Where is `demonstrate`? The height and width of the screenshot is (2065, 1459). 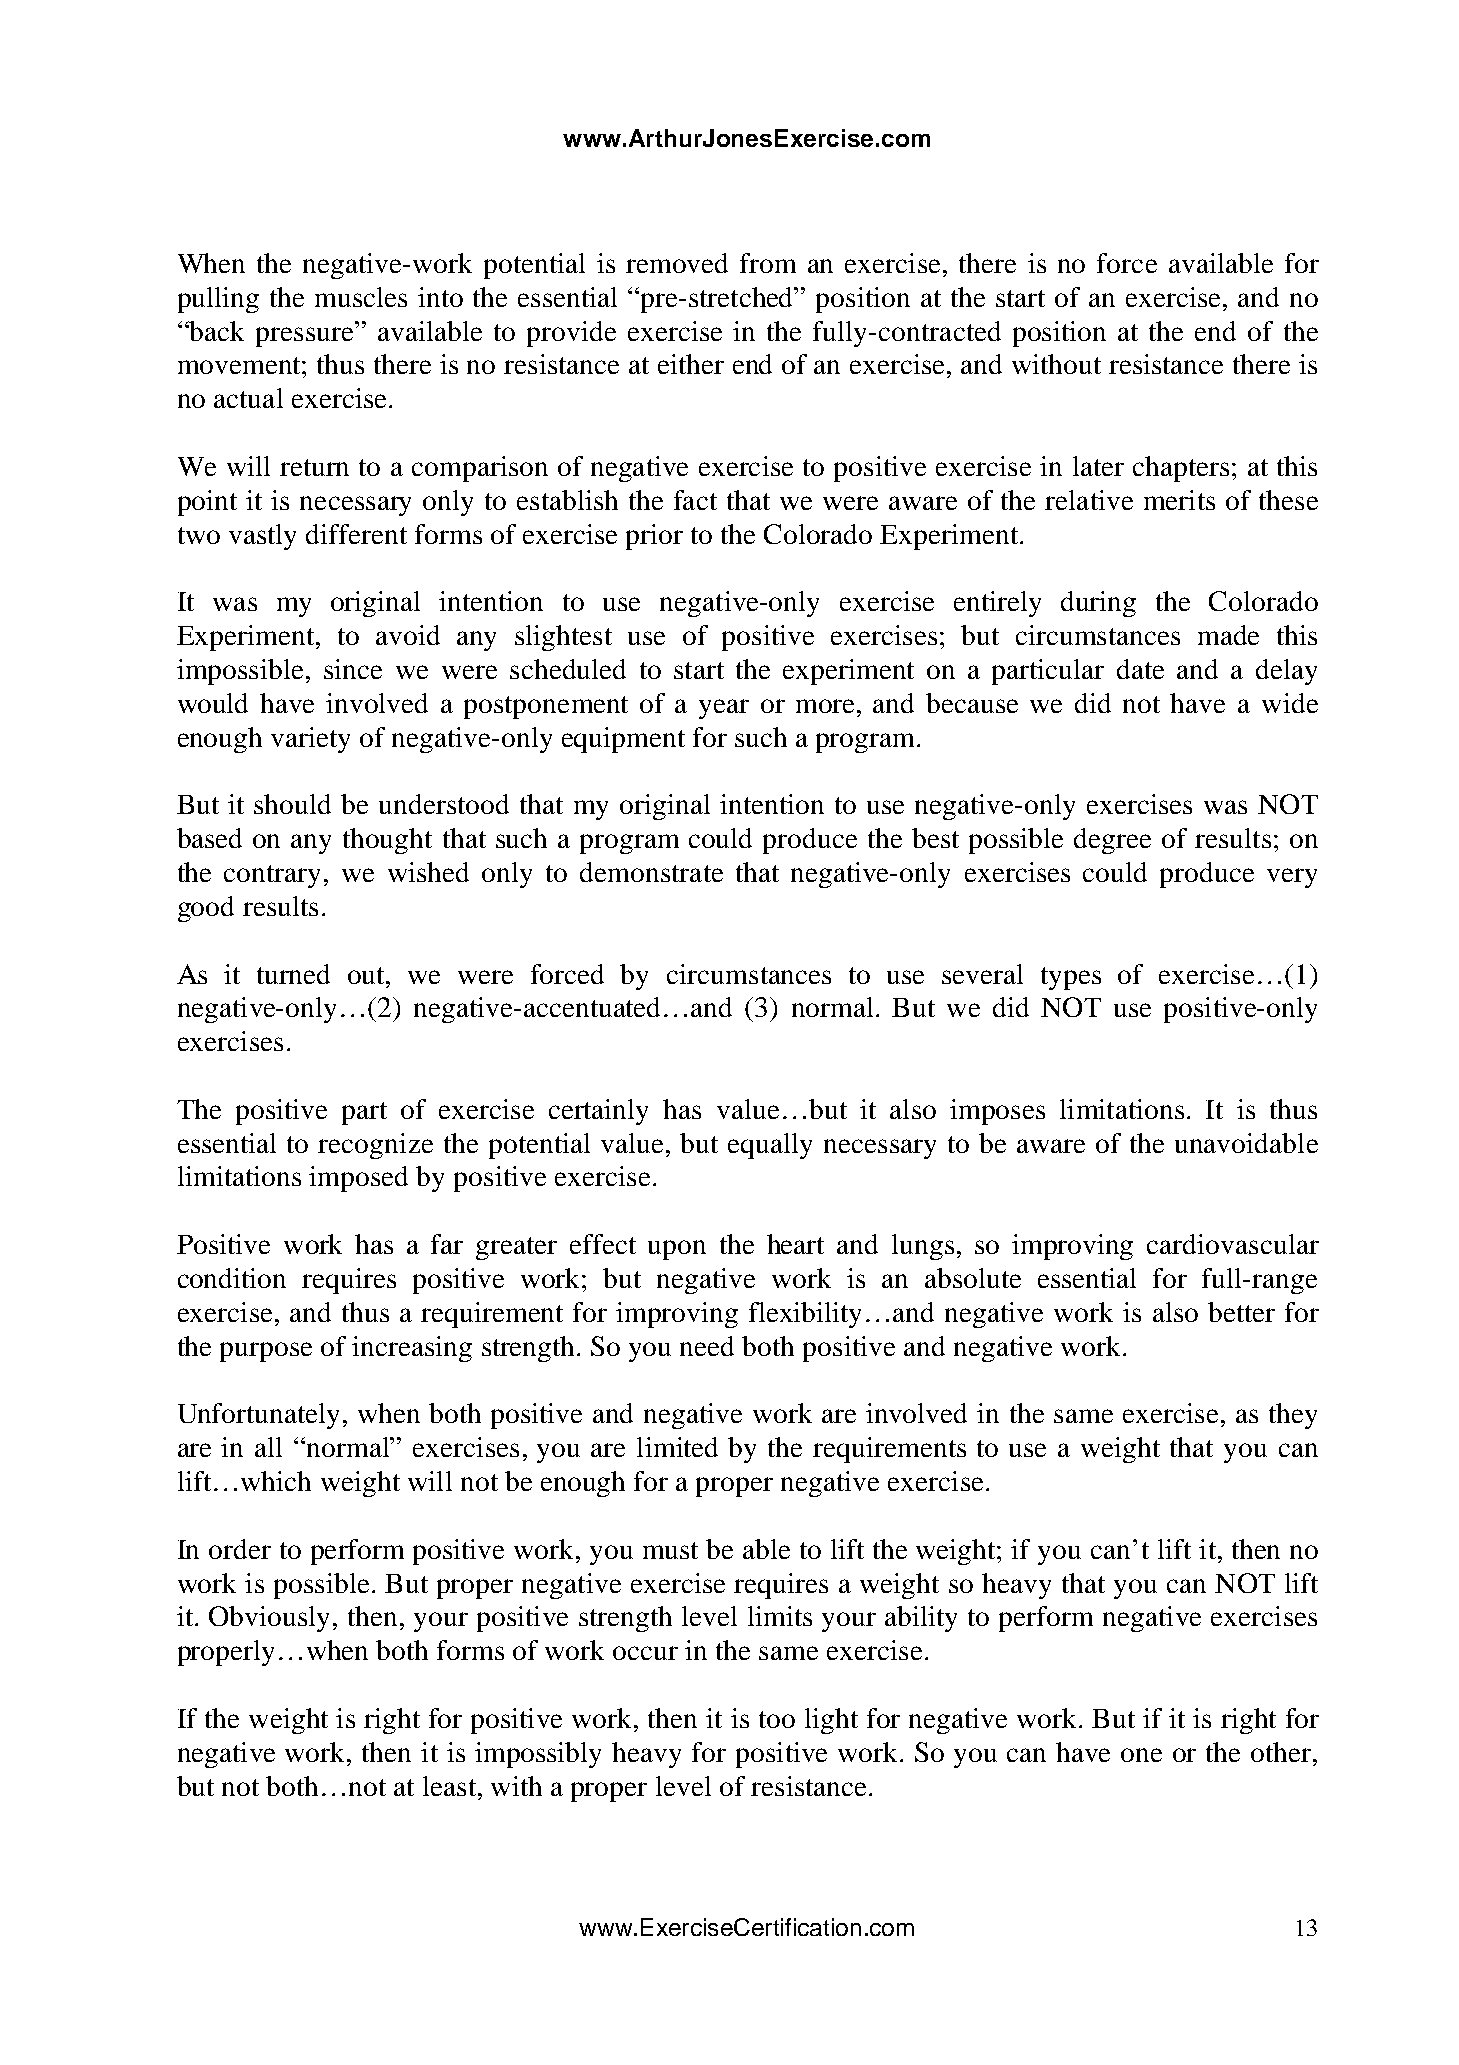 demonstrate is located at coordinates (651, 872).
